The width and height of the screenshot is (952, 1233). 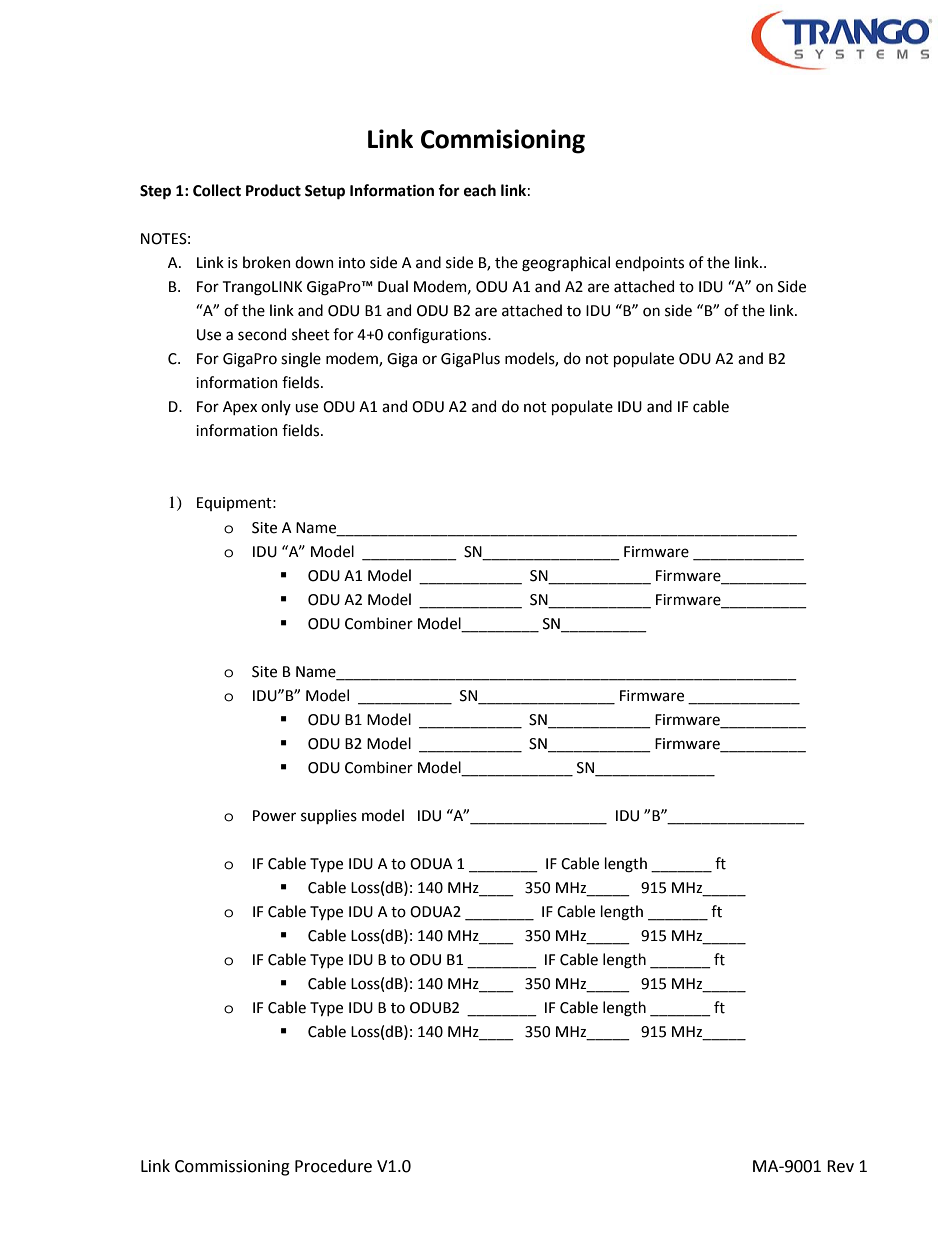 I want to click on endpoints, so click(x=649, y=263).
